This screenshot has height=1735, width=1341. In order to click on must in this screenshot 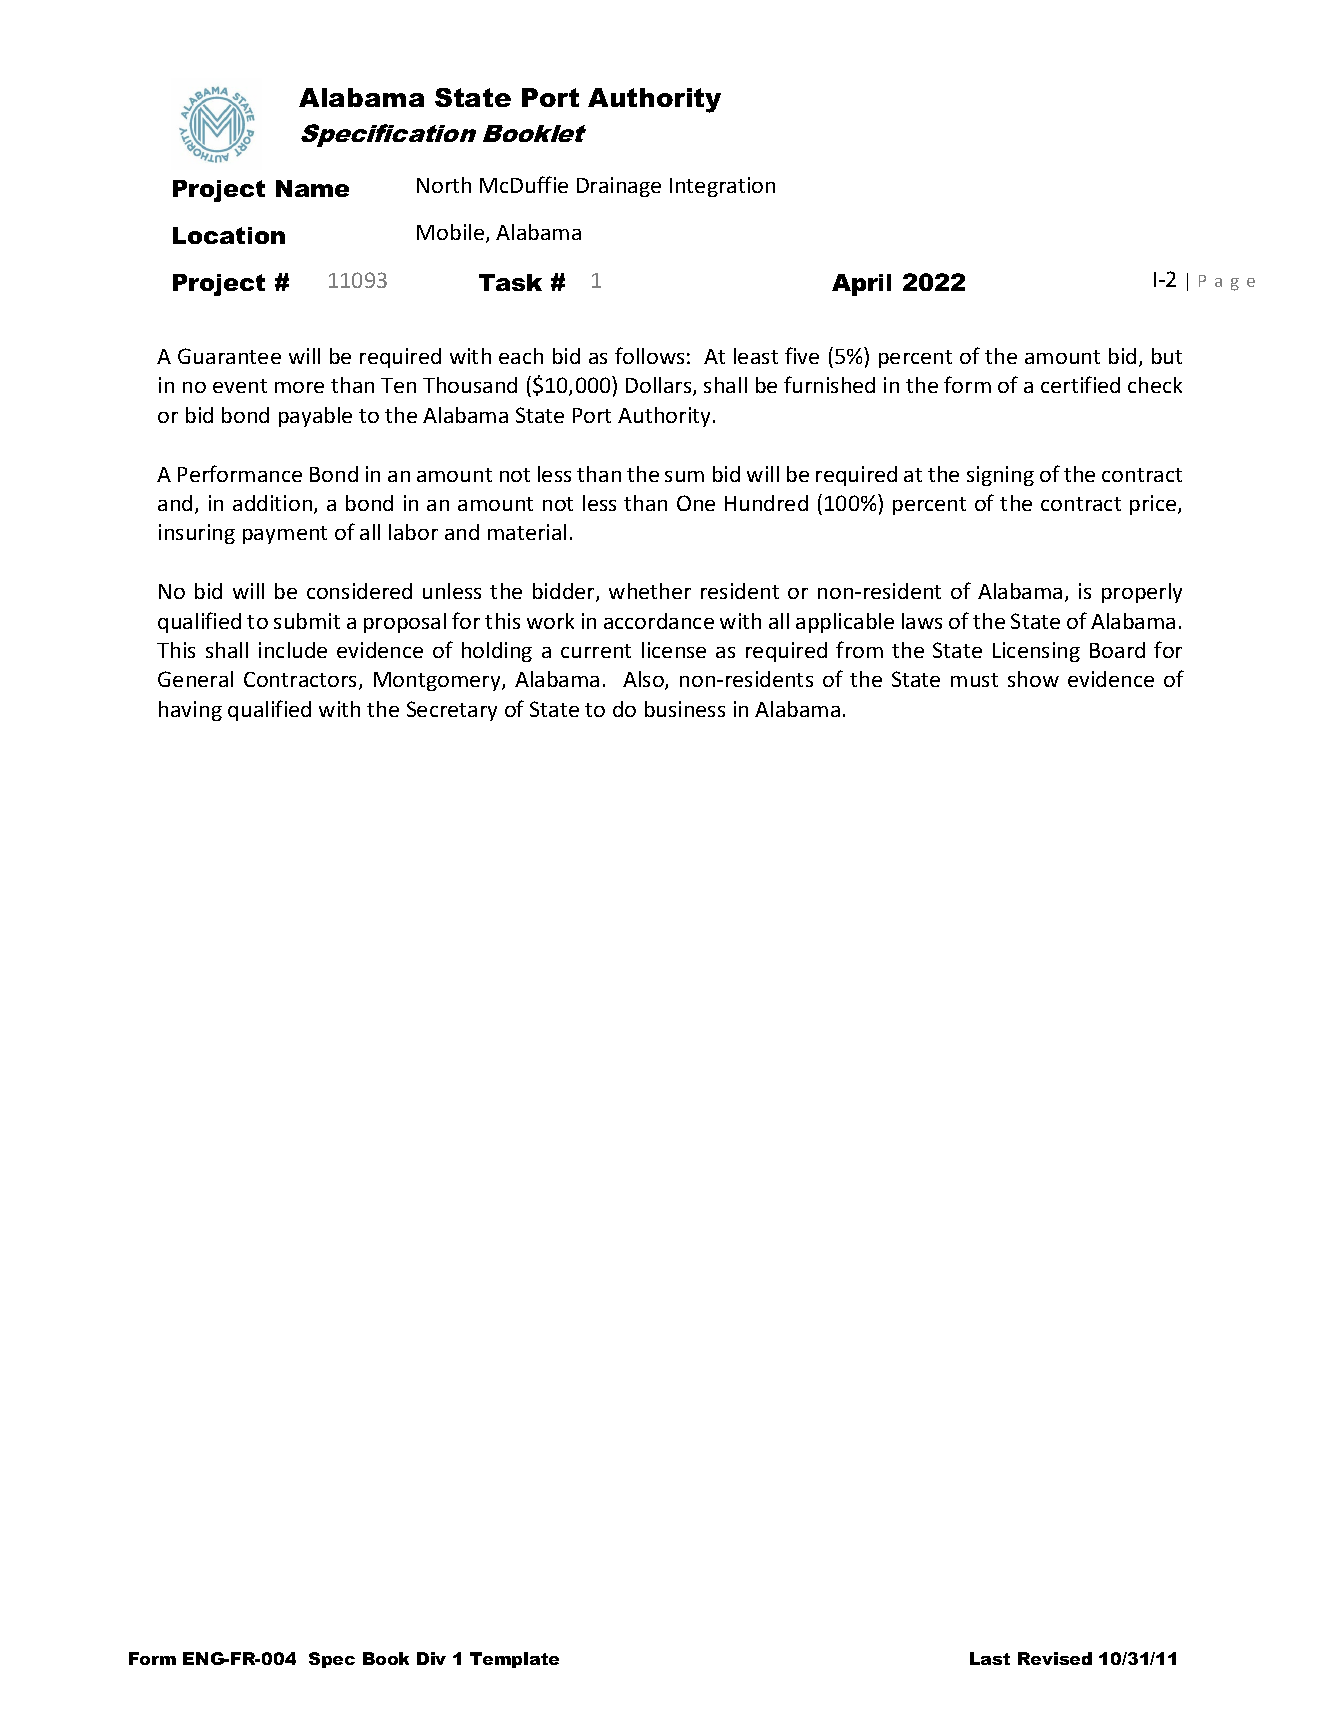, I will do `click(974, 680)`.
